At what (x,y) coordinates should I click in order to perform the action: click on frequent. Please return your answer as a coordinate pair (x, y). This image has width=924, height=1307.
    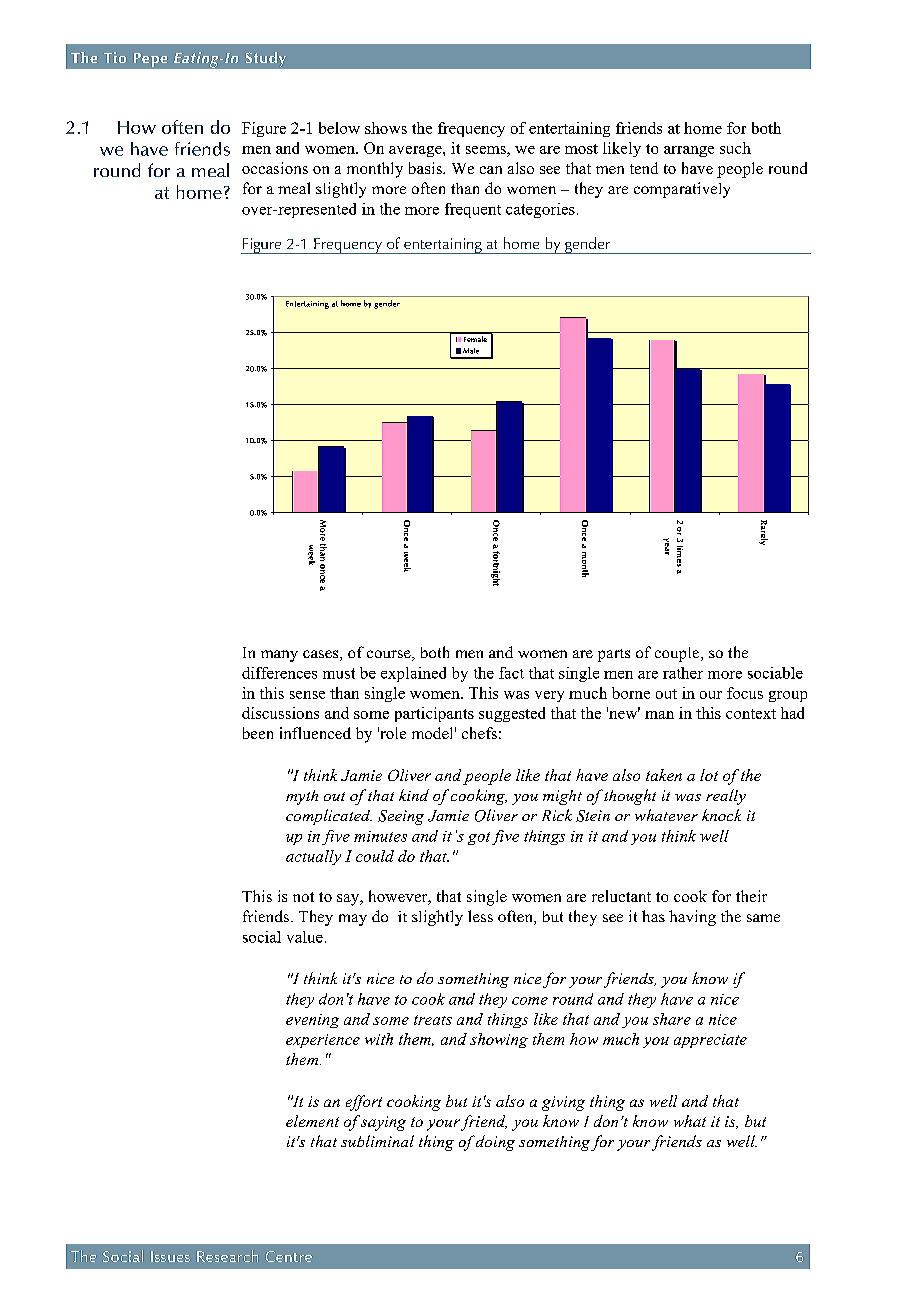
    Looking at the image, I should click on (473, 210).
